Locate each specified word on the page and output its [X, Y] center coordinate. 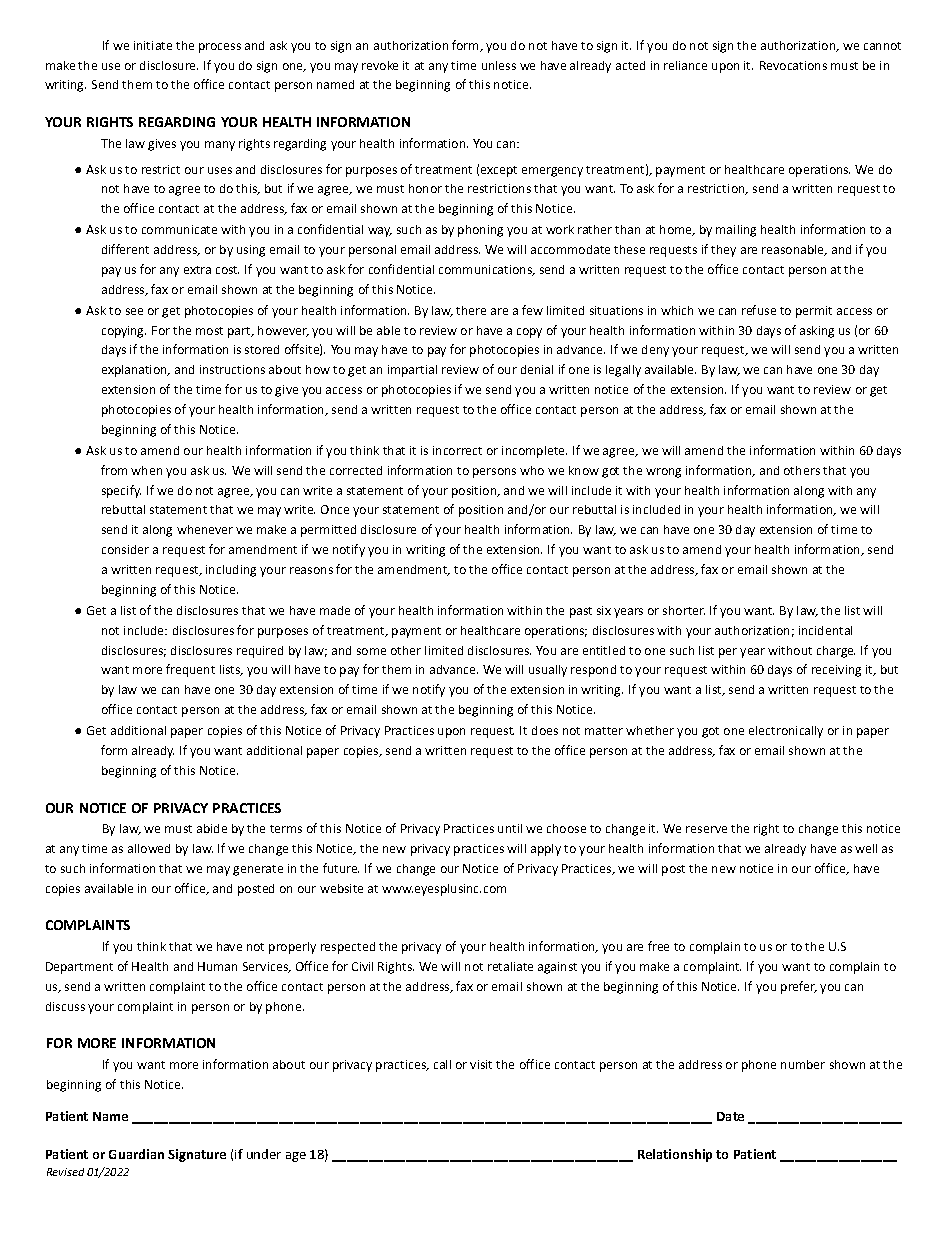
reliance [685, 65]
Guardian [136, 1154]
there [471, 310]
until [510, 828]
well [866, 848]
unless [499, 65]
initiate [153, 45]
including [231, 571]
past [581, 612]
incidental [825, 630]
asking [817, 332]
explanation [135, 371]
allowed [149, 848]
